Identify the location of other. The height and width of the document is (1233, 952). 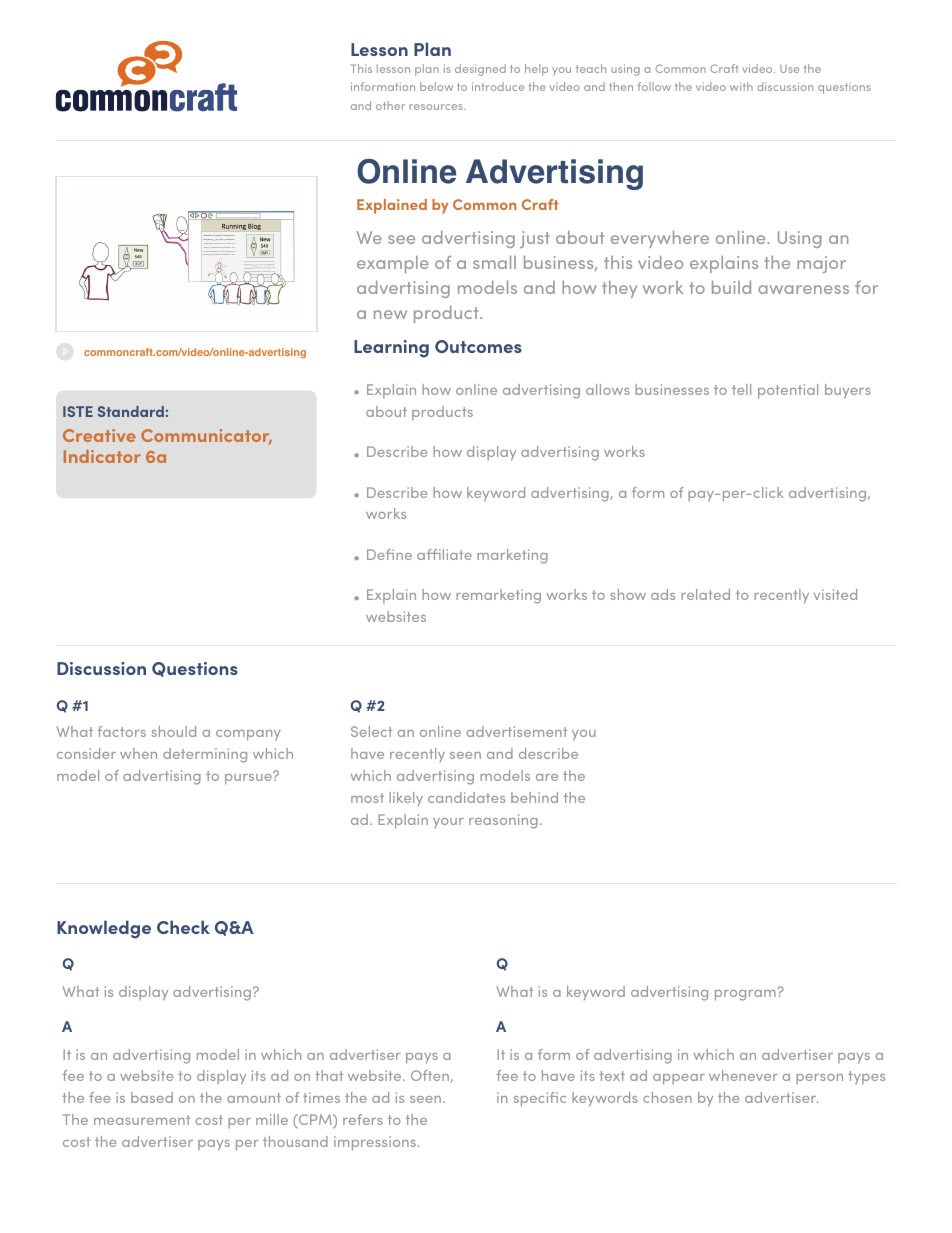
(390, 105).
